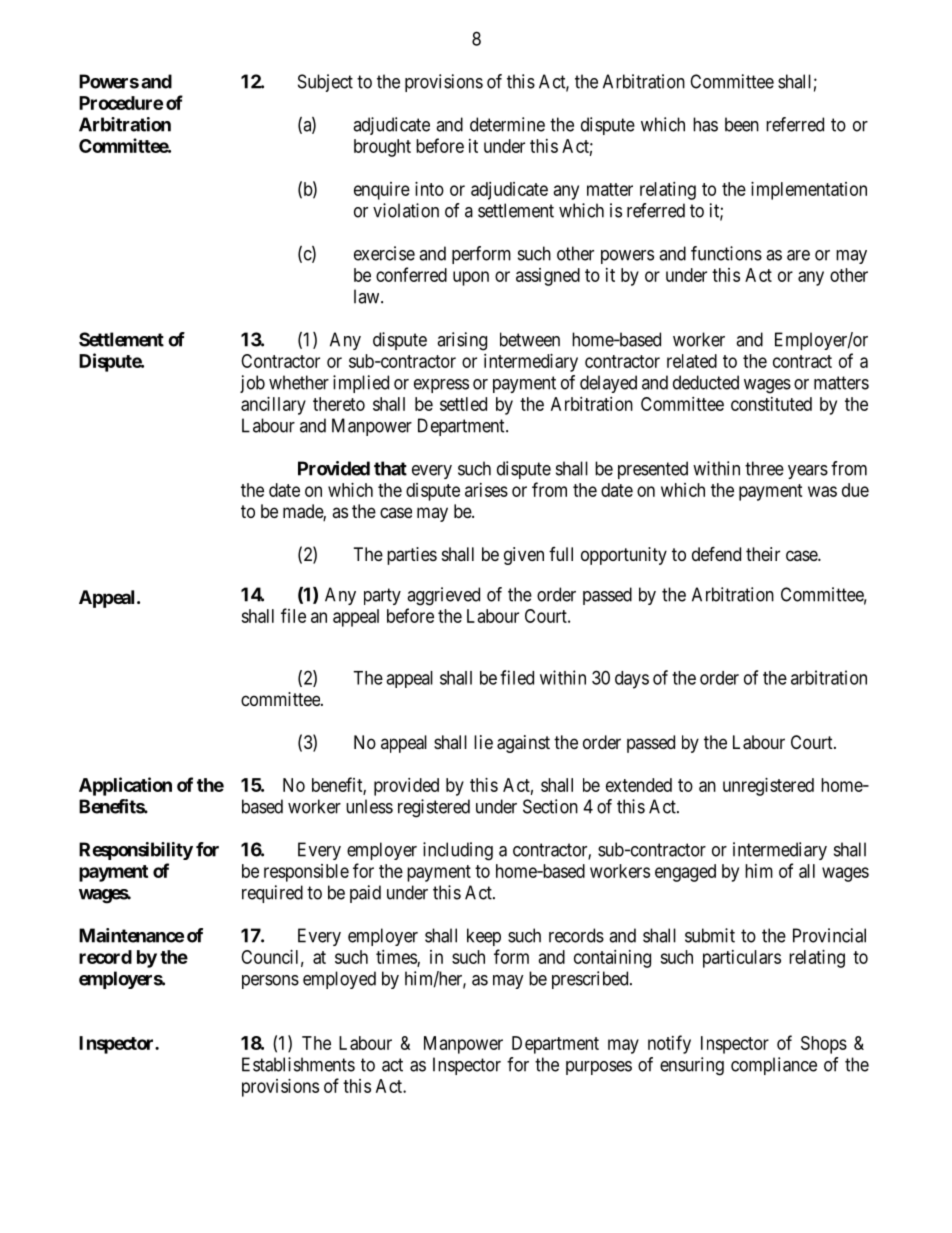 Image resolution: width=952 pixels, height=1233 pixels. Describe the element at coordinates (325, 83) in the screenshot. I see `Subject` at that location.
